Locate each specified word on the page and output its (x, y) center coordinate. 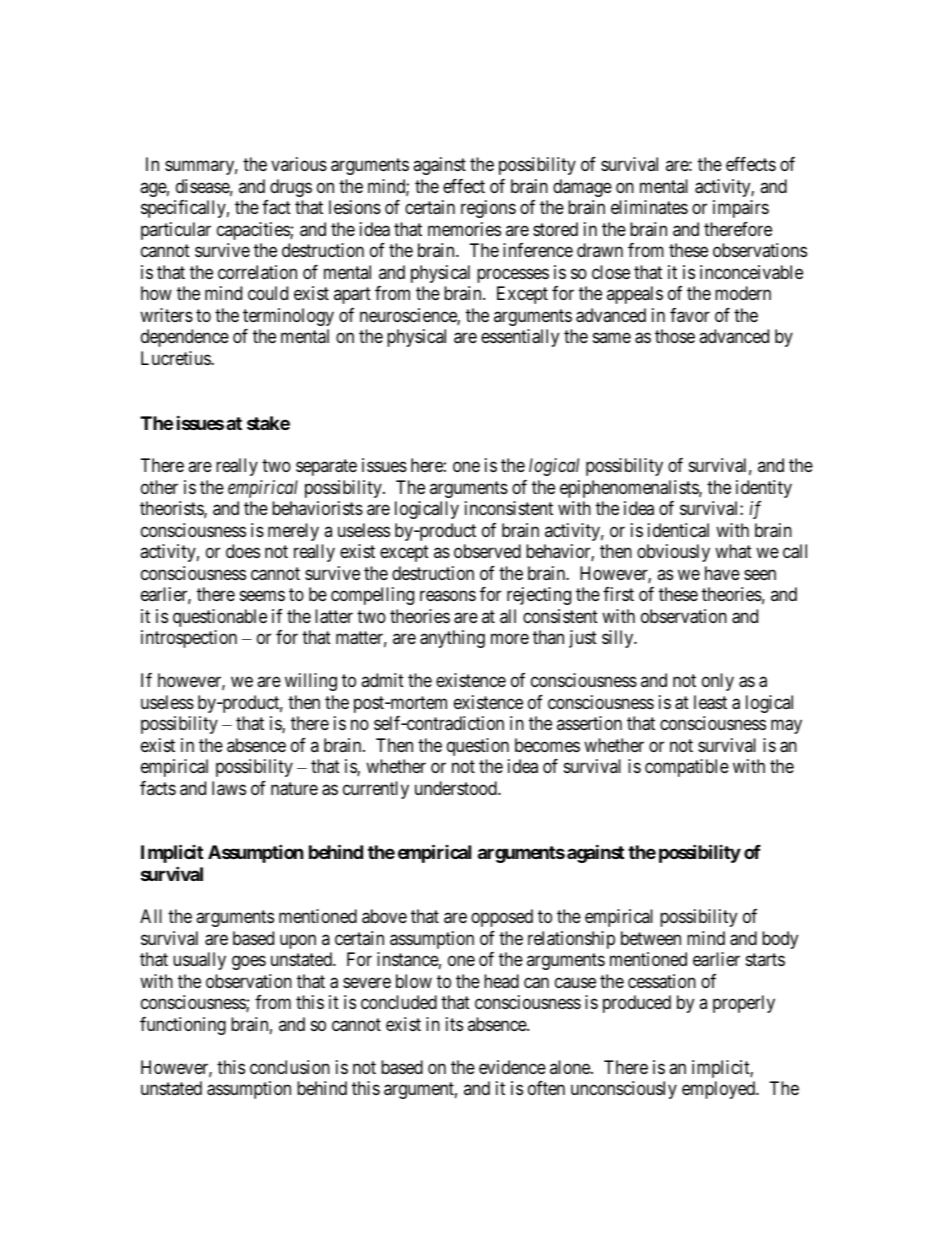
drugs (291, 188)
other (159, 487)
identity (764, 489)
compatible (687, 768)
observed (487, 551)
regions (488, 209)
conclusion (290, 1067)
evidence (512, 1067)
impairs (741, 209)
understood (457, 788)
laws (229, 788)
